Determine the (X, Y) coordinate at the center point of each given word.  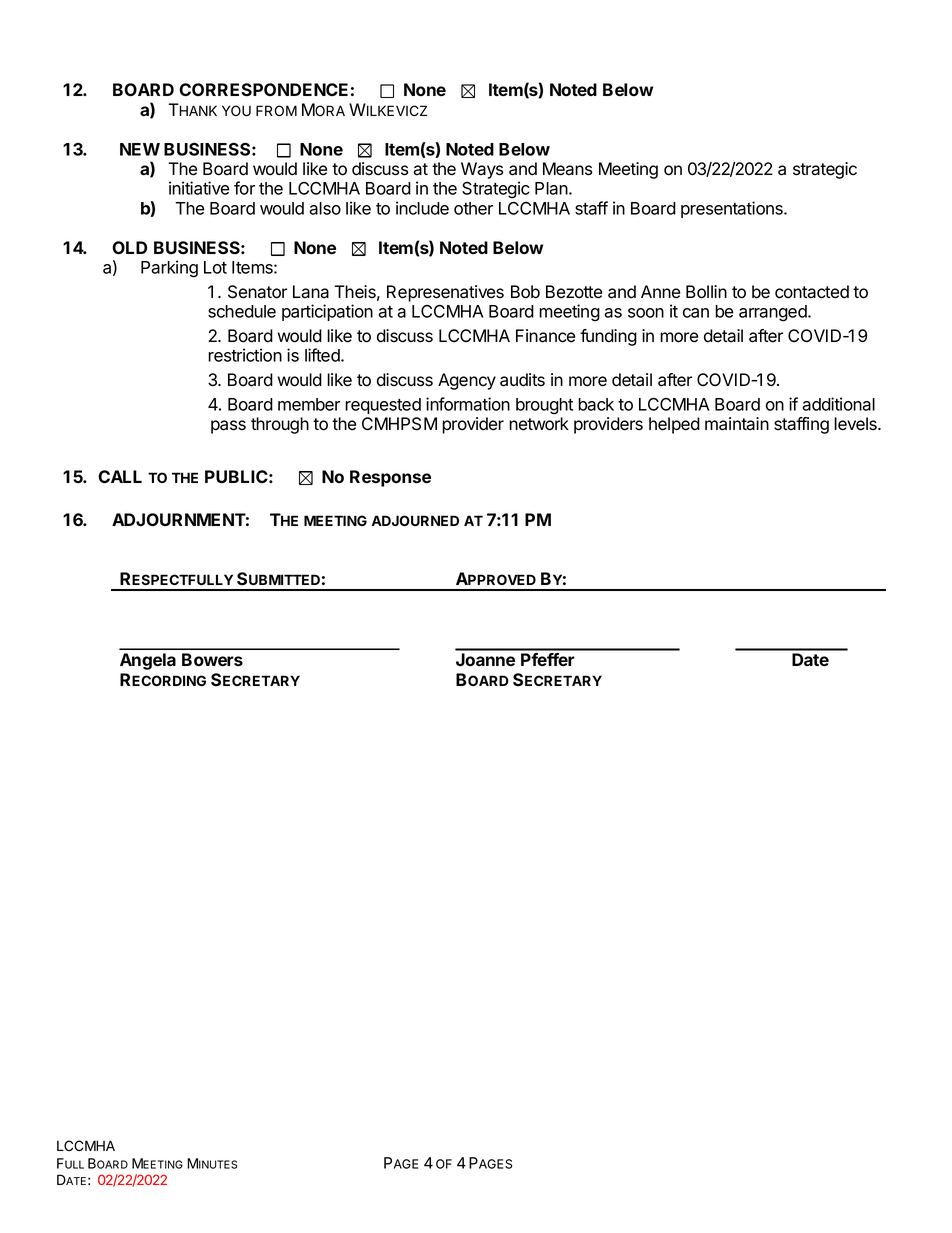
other (473, 208)
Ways (482, 170)
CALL (120, 476)
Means (568, 169)
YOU (236, 111)
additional (838, 404)
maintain (737, 424)
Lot (215, 267)
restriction (245, 355)
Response (390, 478)
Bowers (212, 659)
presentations (733, 209)
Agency (467, 381)
